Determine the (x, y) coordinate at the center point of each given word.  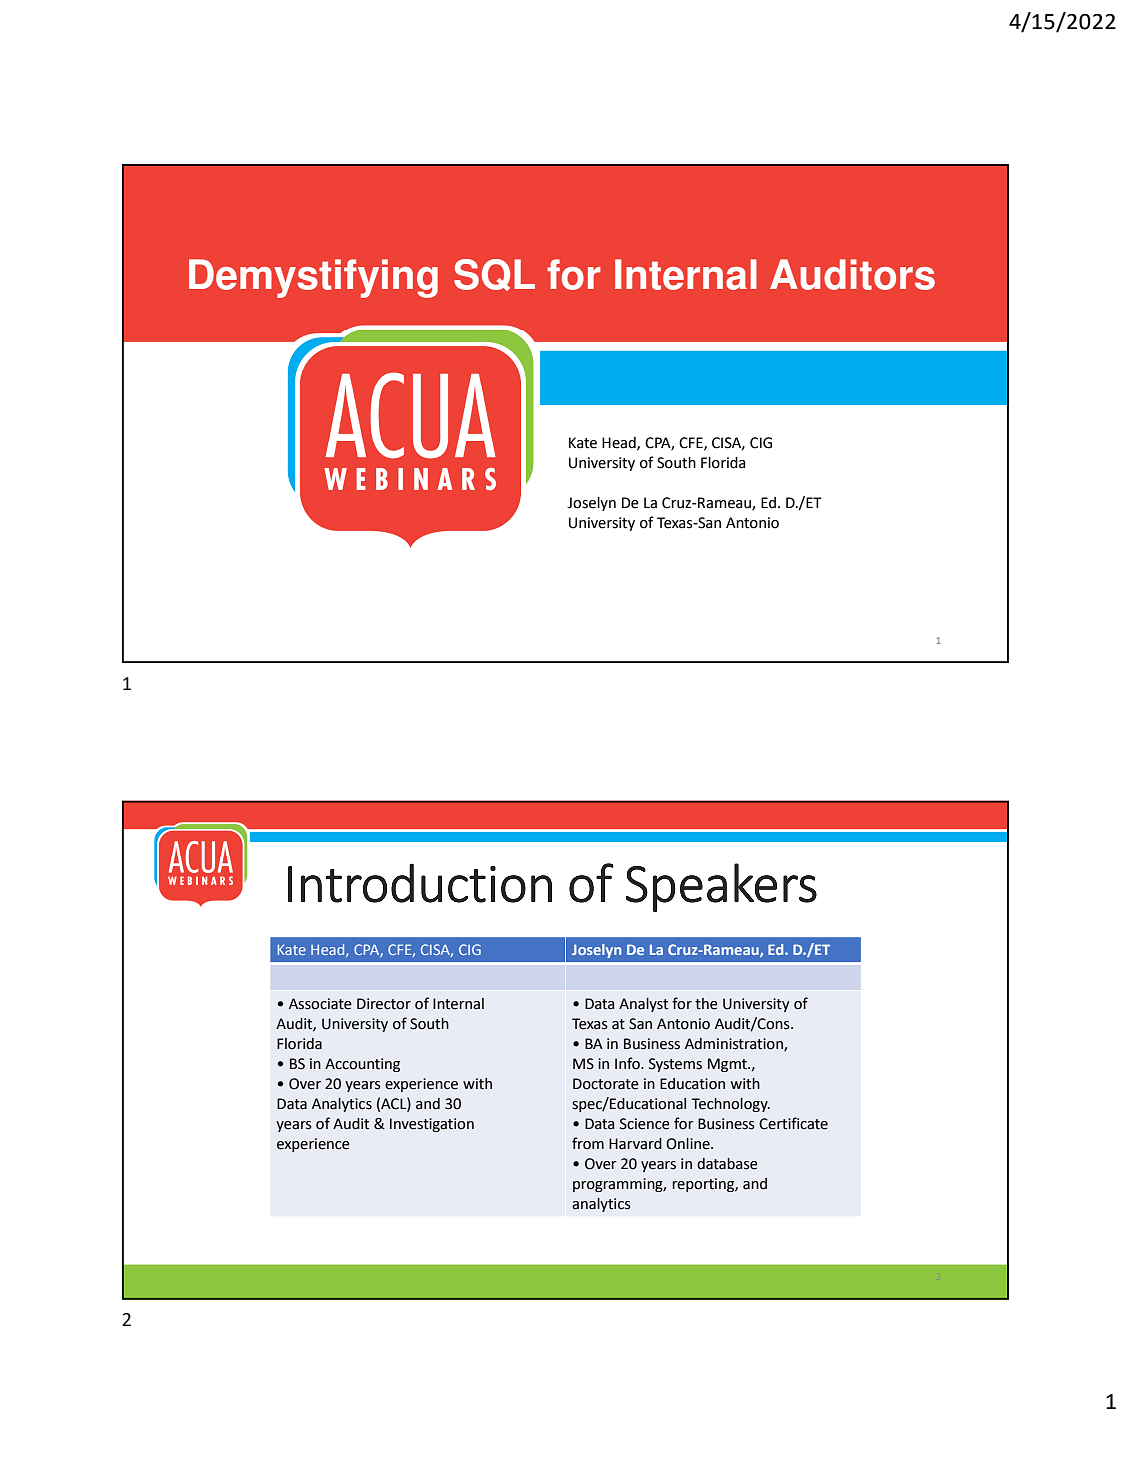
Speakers (721, 887)
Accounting (362, 1065)
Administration (735, 1045)
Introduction (420, 883)
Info (628, 1063)
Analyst (643, 1005)
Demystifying (313, 278)
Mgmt (728, 1065)
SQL (494, 275)
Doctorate (606, 1084)
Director (384, 1004)
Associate (320, 1004)
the (706, 1004)
